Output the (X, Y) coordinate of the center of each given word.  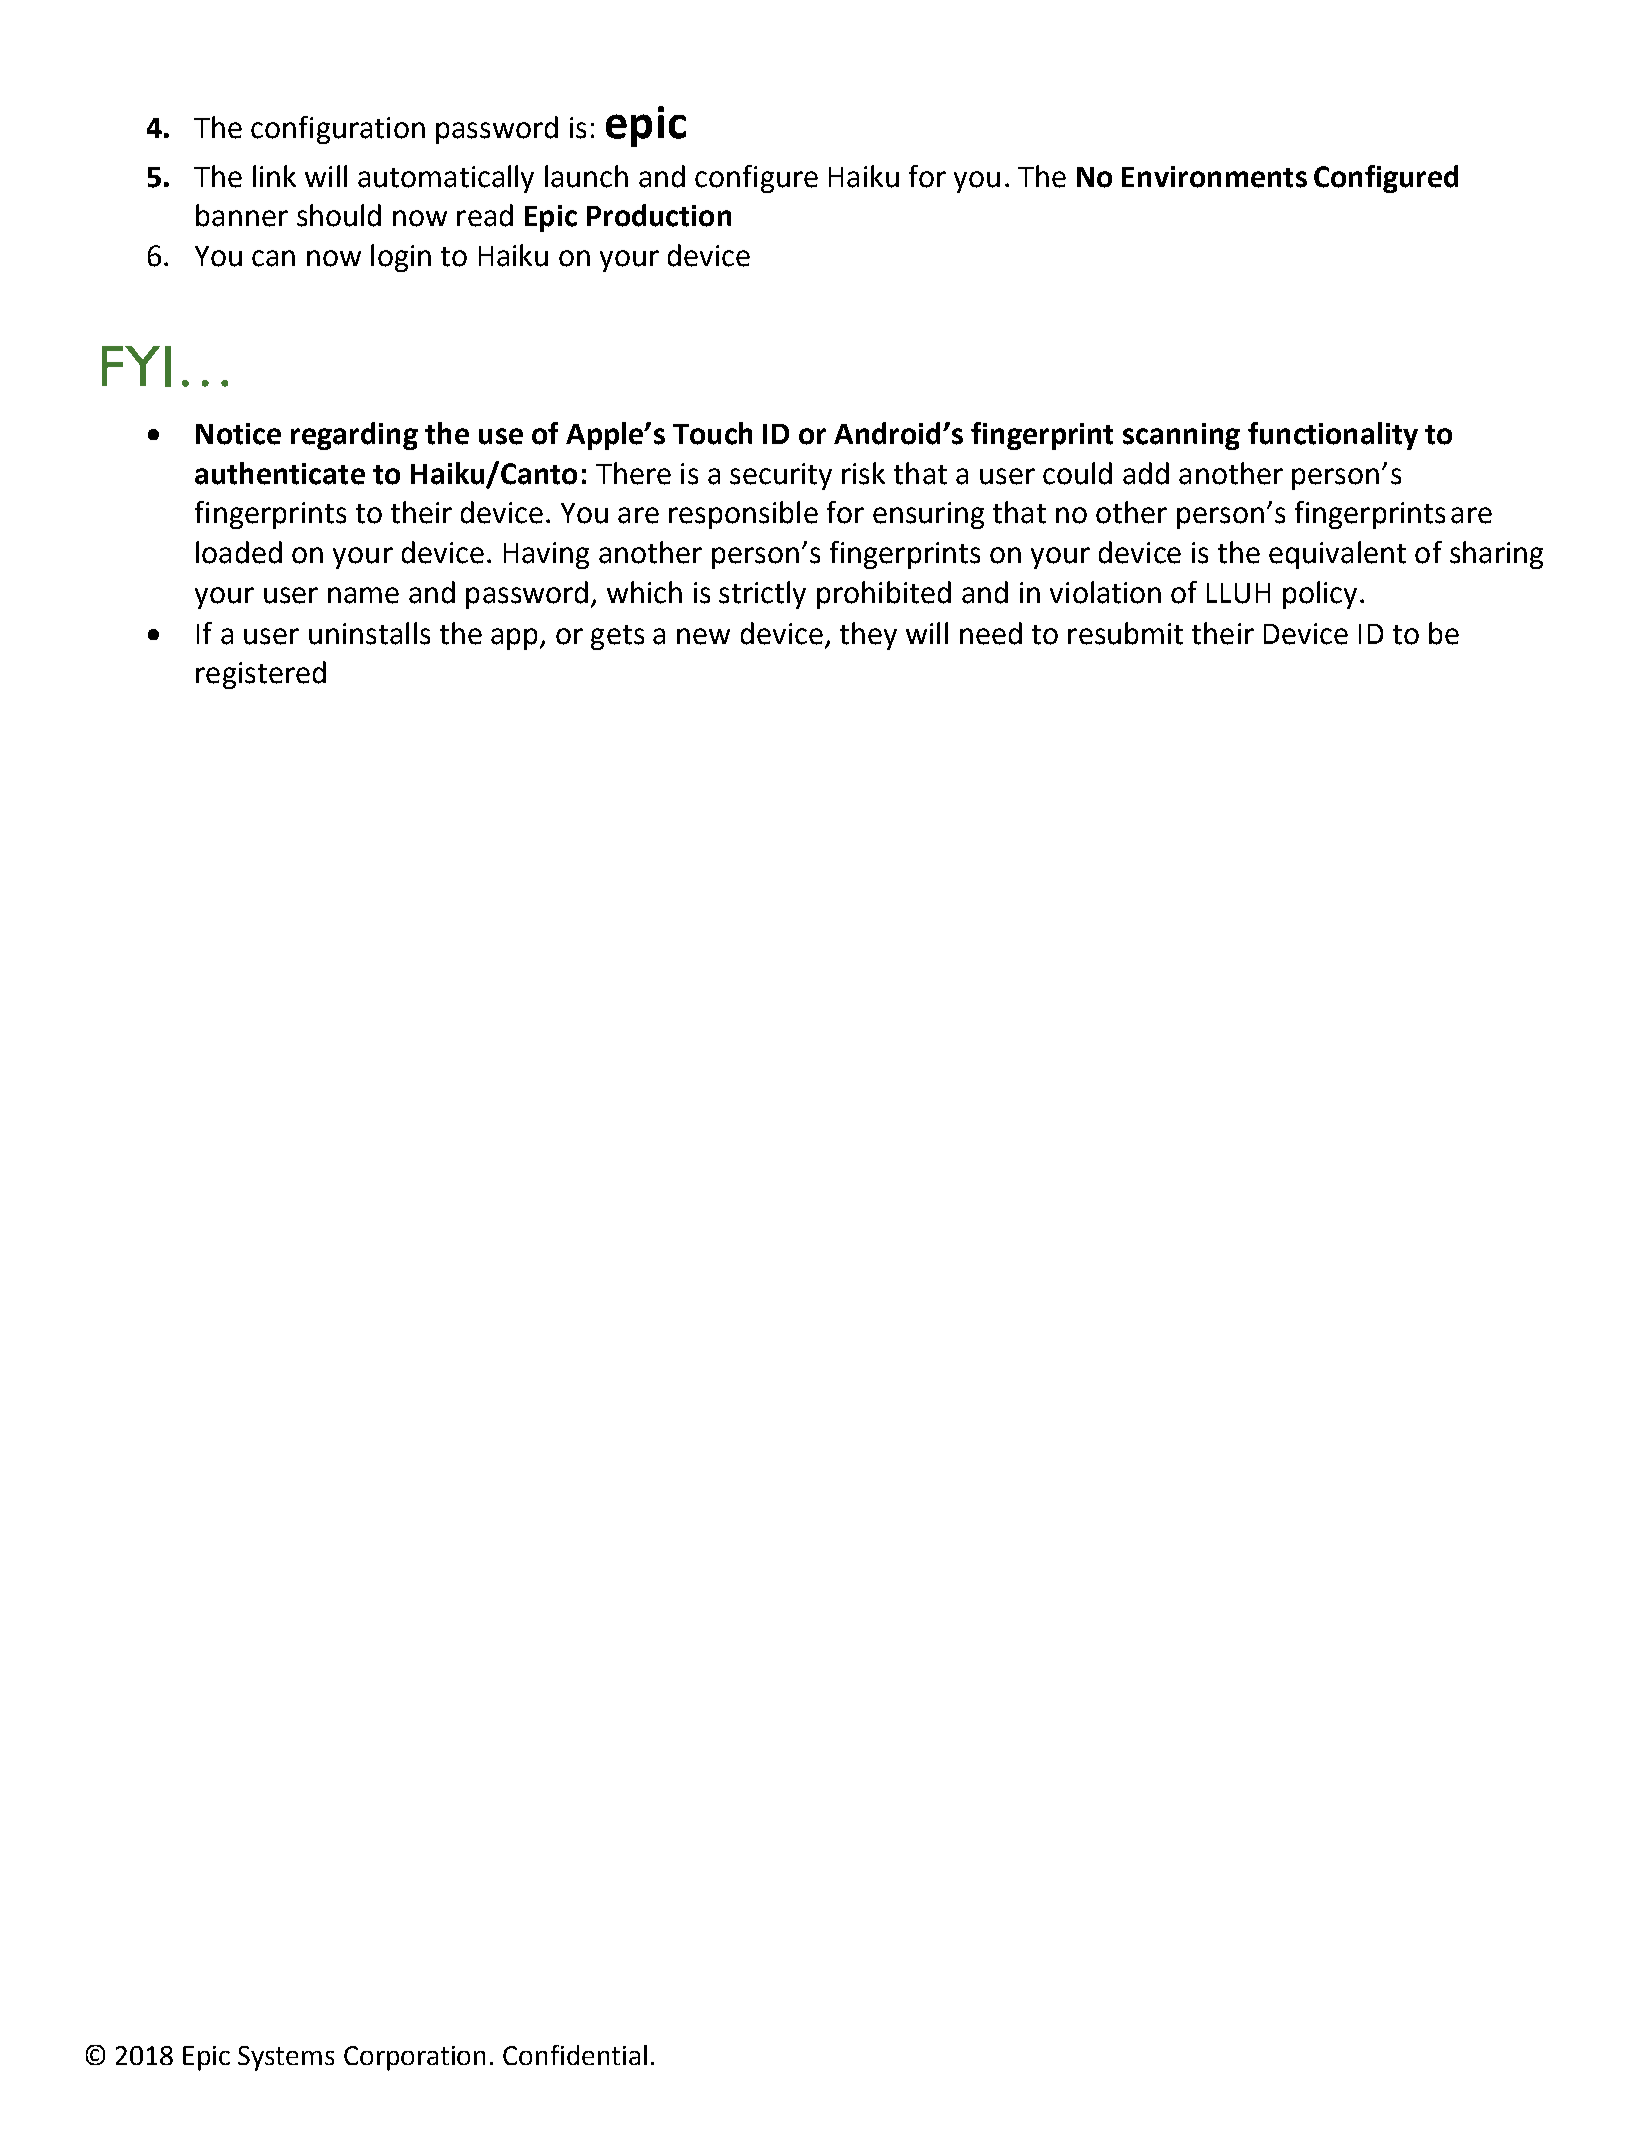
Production (659, 215)
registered (261, 675)
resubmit (1125, 633)
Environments (1214, 177)
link (274, 176)
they (868, 636)
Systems (286, 2058)
